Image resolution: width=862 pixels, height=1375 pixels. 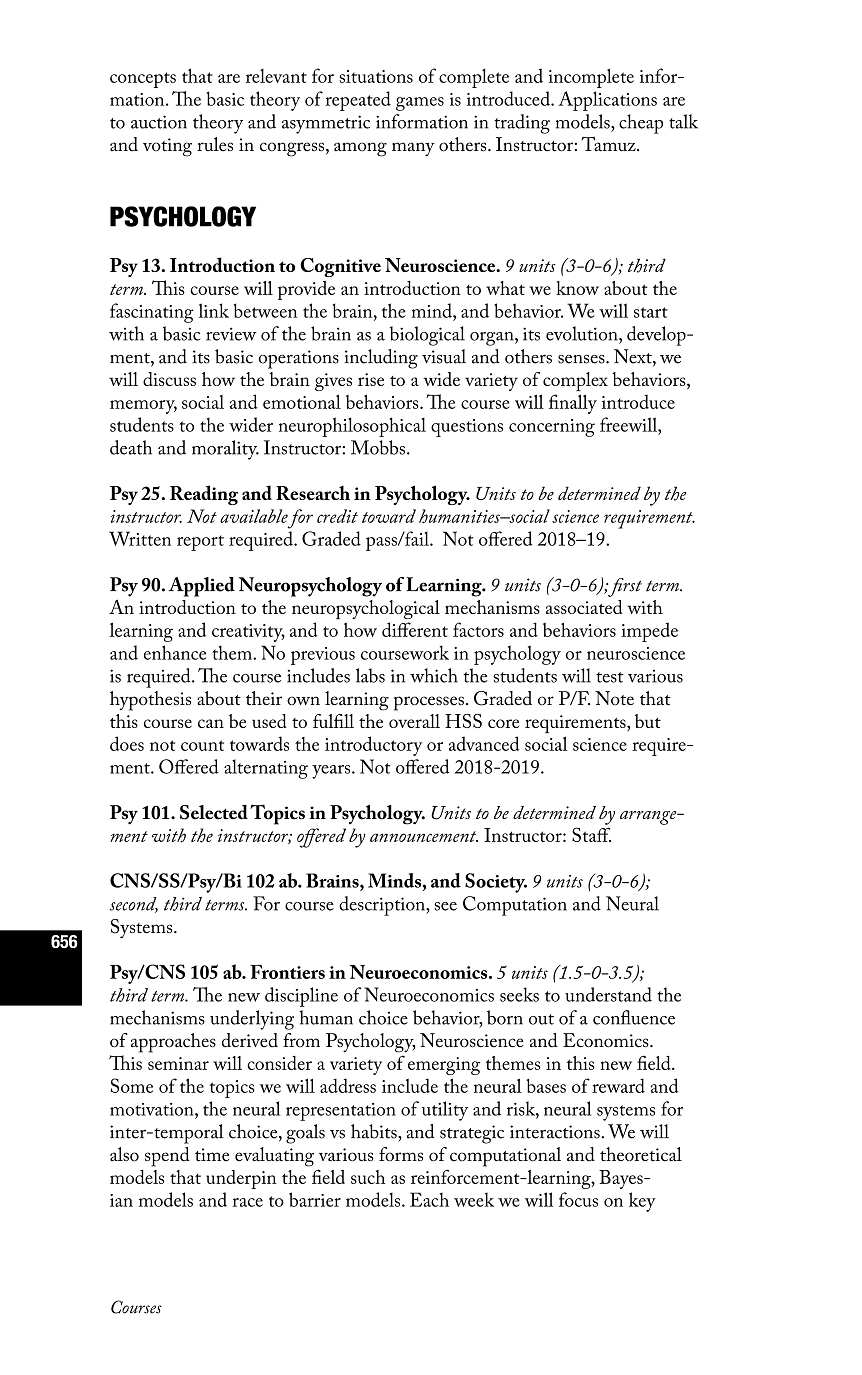 I want to click on Staff, so click(x=591, y=834).
